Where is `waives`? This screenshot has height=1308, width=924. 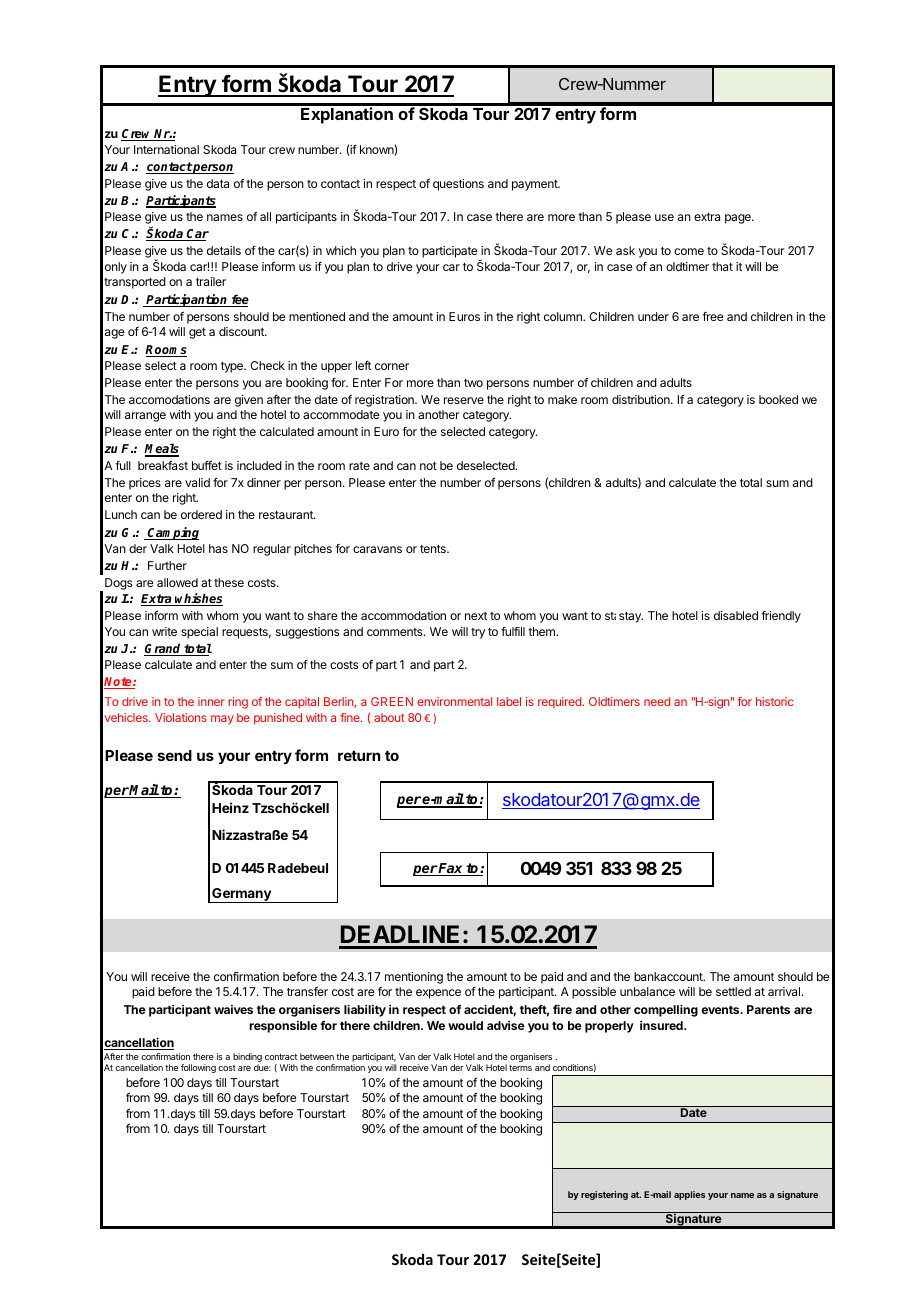 waives is located at coordinates (233, 1009).
